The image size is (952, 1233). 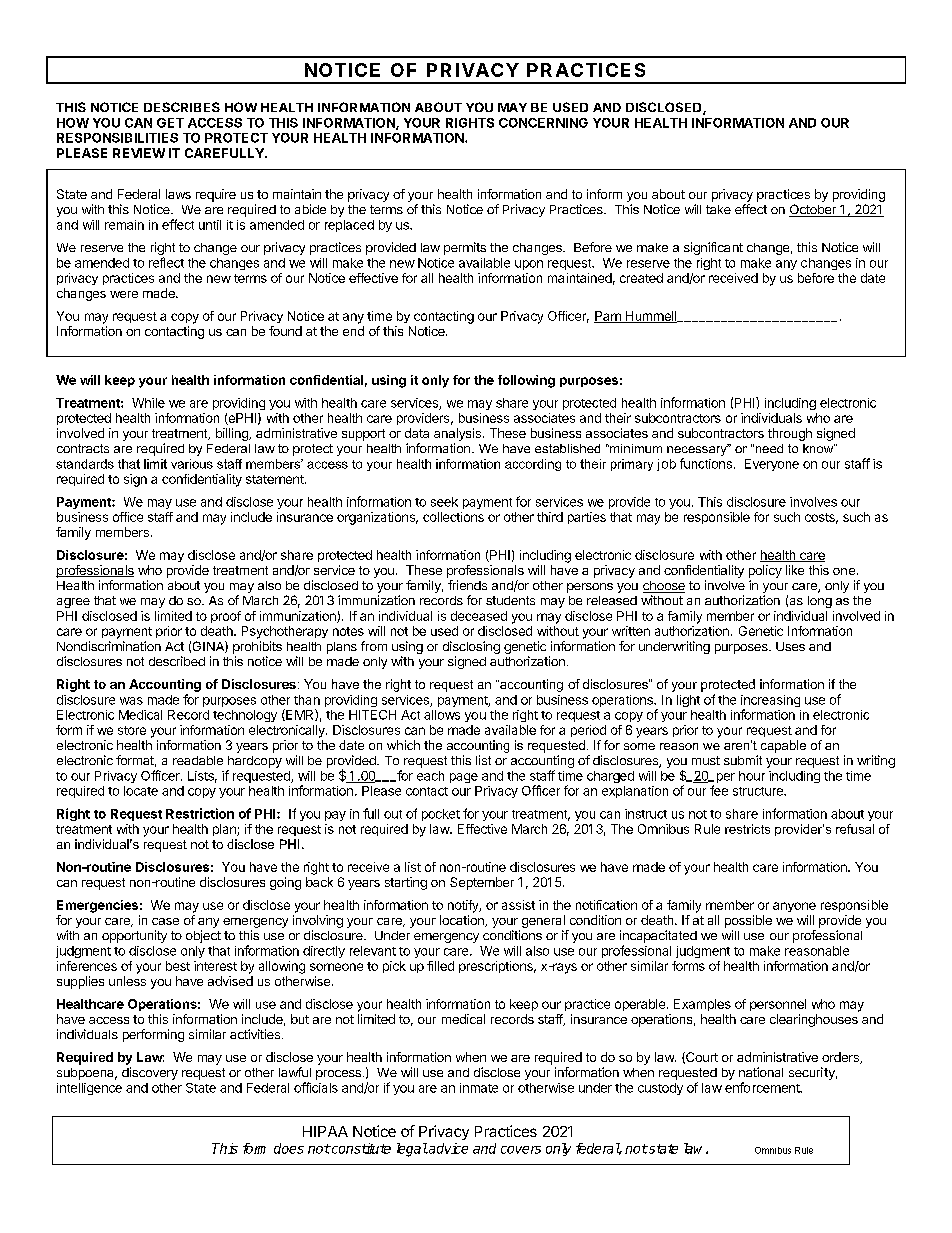 I want to click on Everyone, so click(x=772, y=465).
